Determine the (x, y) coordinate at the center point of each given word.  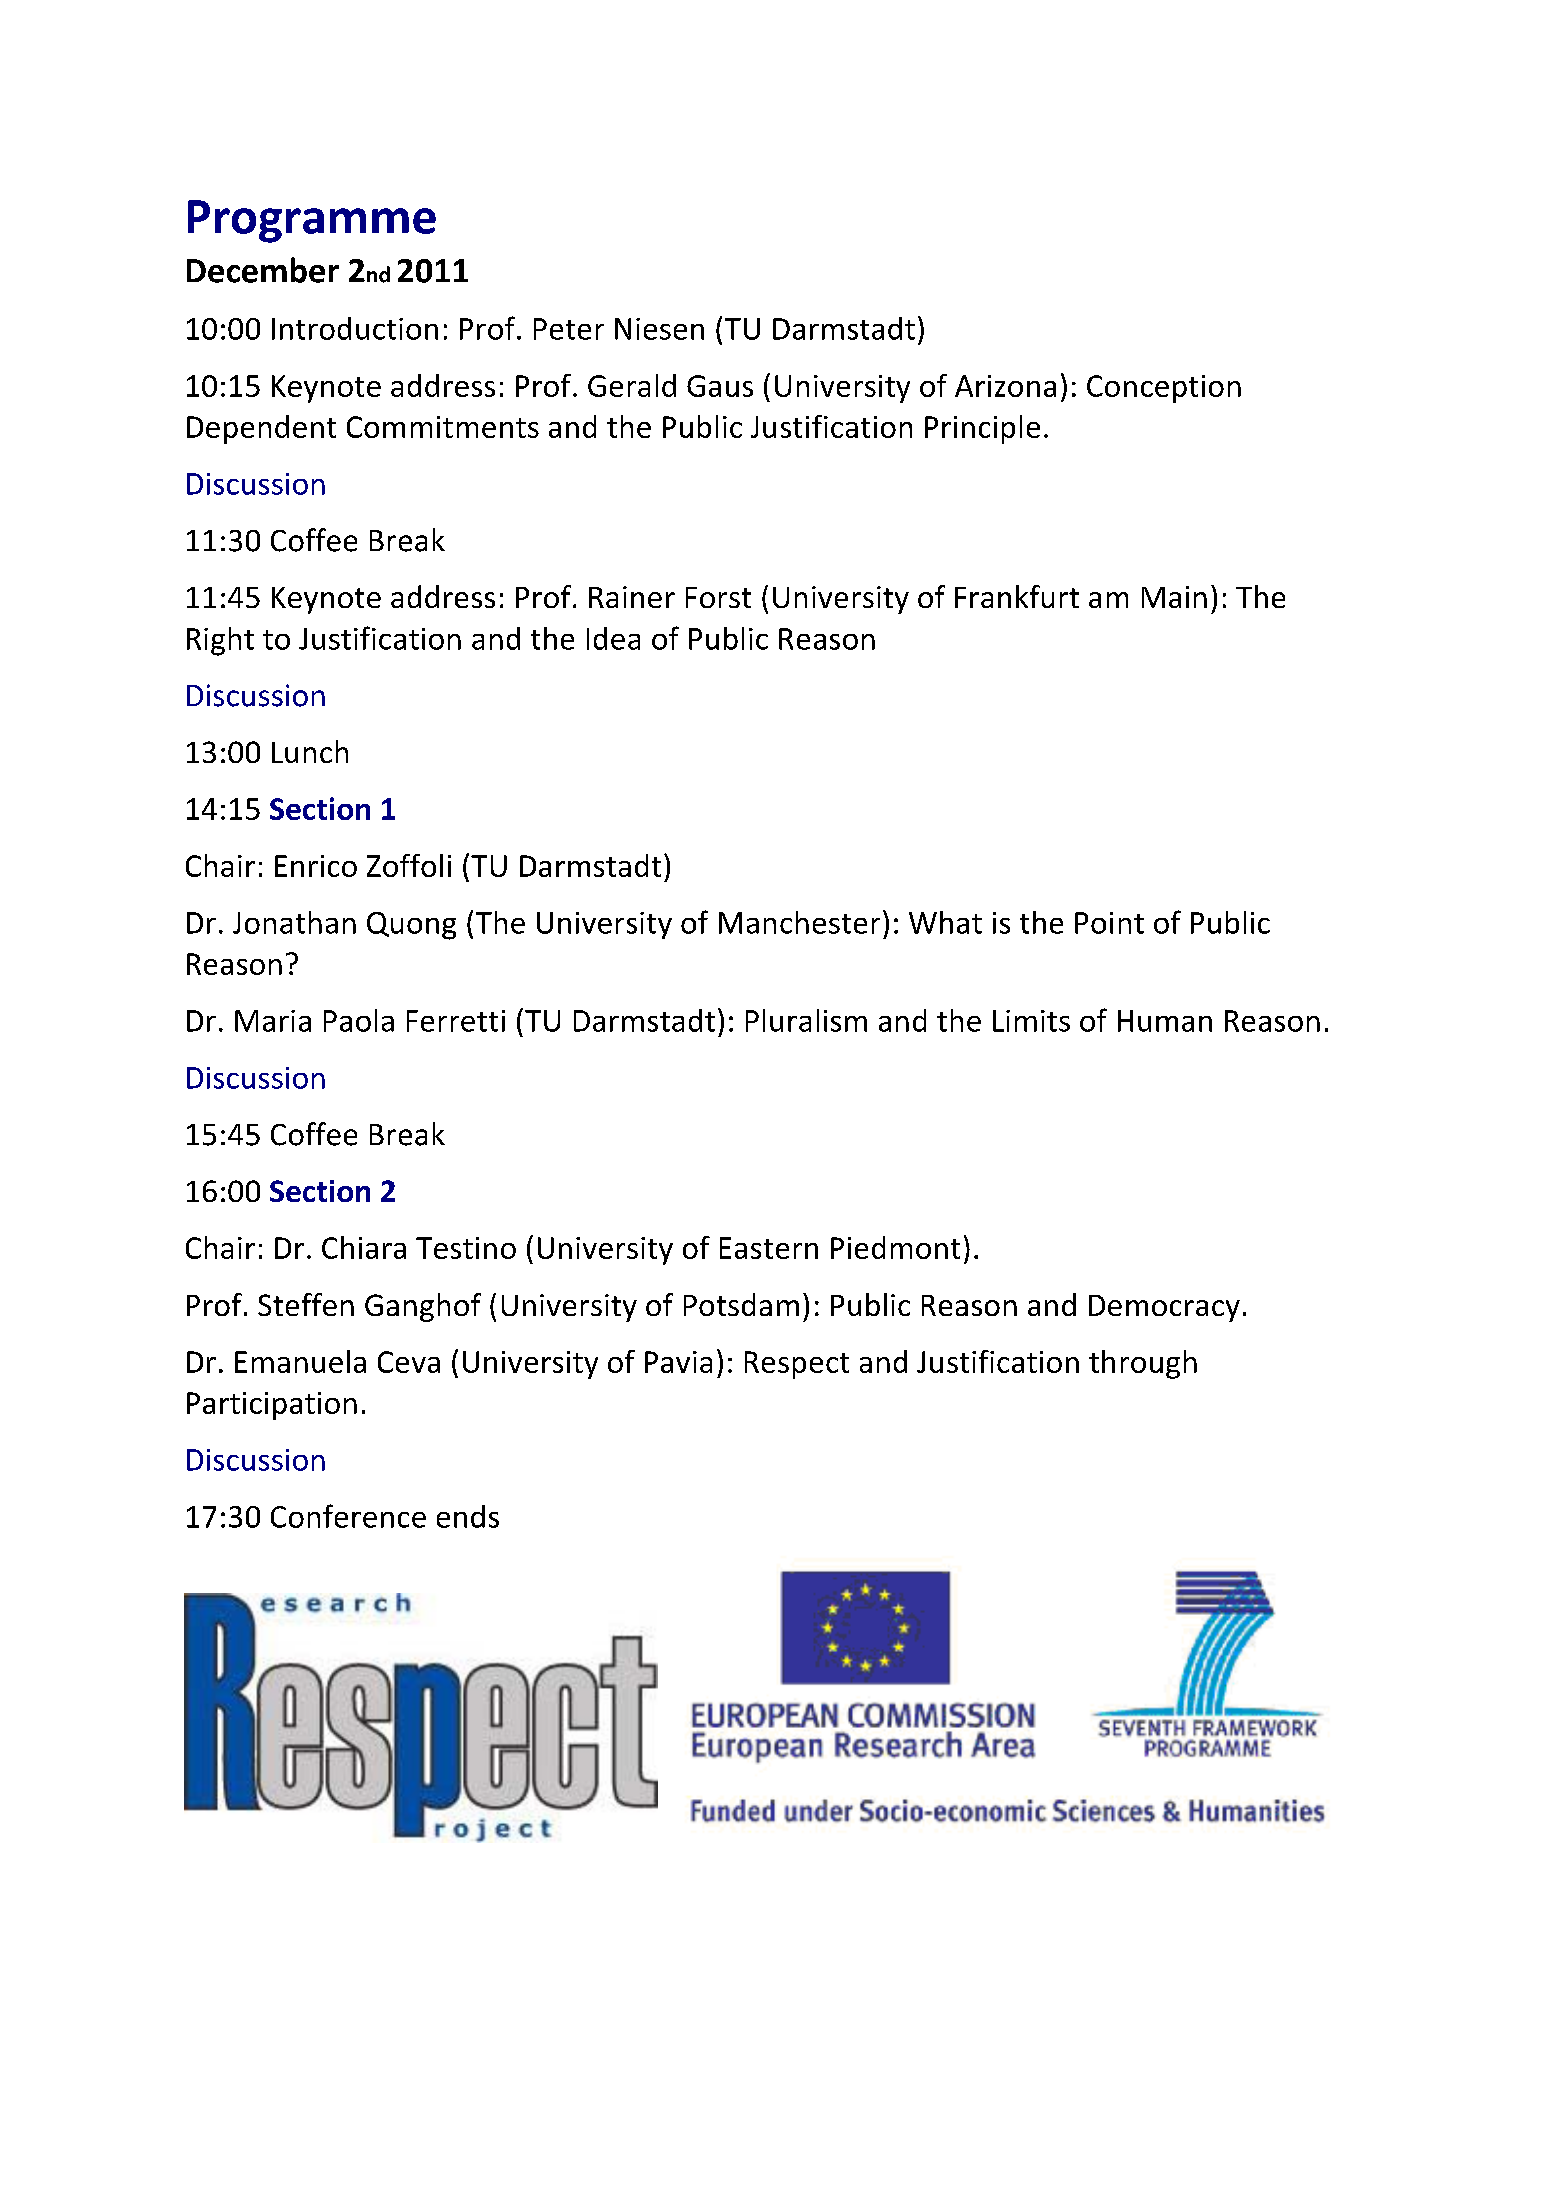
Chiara (364, 1247)
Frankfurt (1017, 596)
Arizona (1005, 386)
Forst (718, 597)
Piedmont (895, 1247)
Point (1109, 923)
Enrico (316, 866)
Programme (312, 221)
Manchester (799, 922)
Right (220, 641)
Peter (569, 329)
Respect (797, 1365)
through (1143, 1364)
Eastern (769, 1248)
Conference (348, 1516)
